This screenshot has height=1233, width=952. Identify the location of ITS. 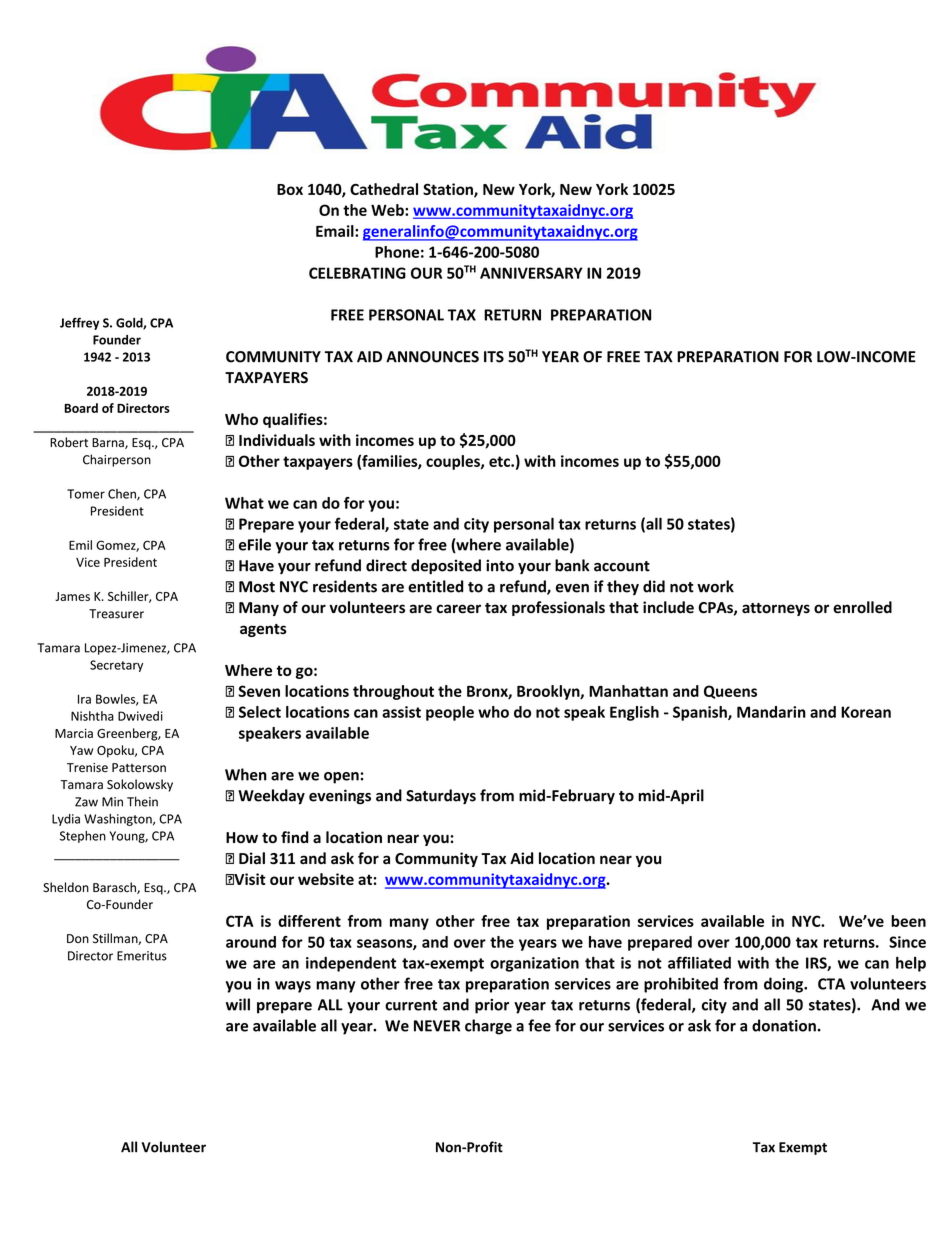
(494, 357).
